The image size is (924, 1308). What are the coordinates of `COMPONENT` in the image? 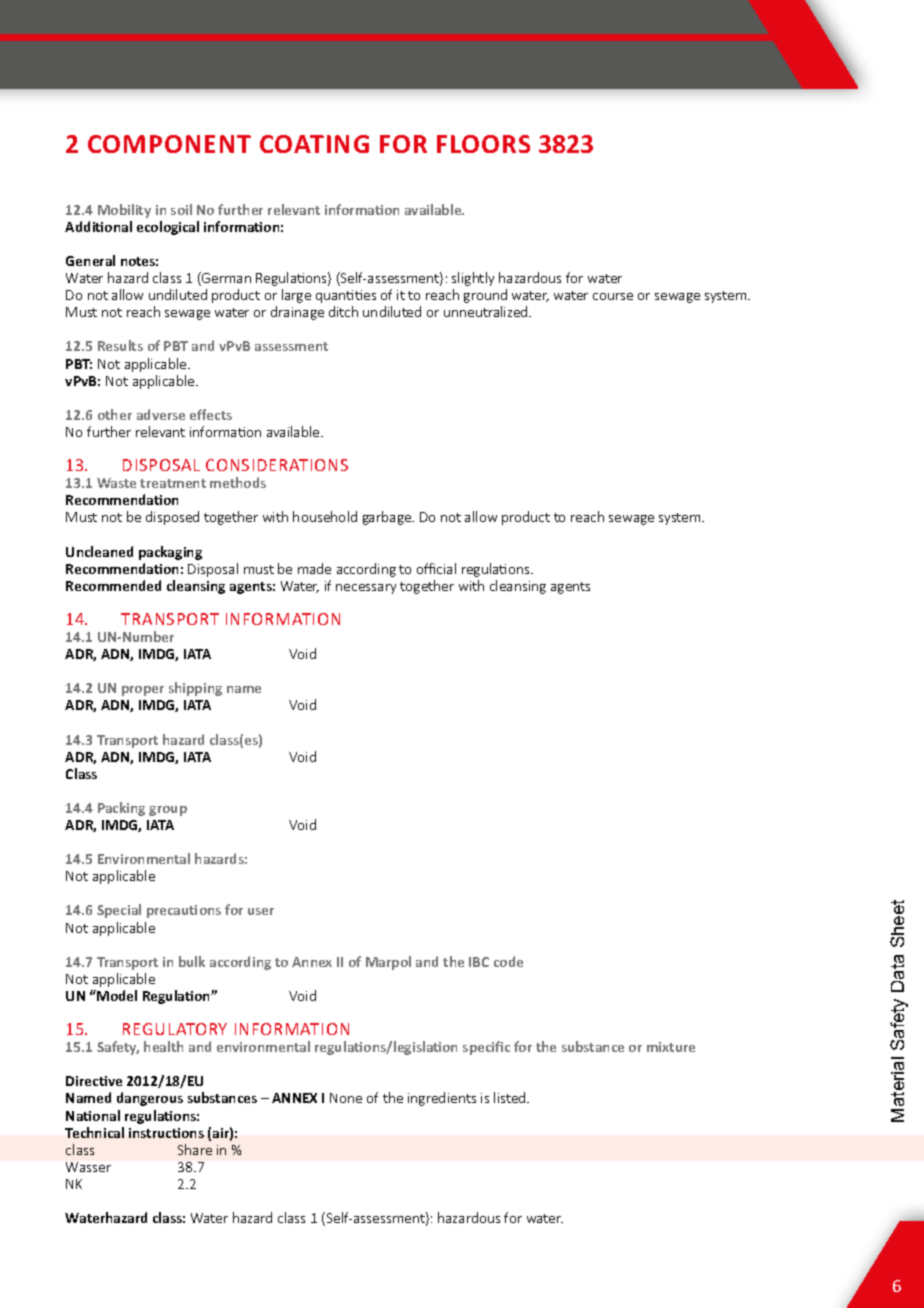 It's located at (169, 144).
